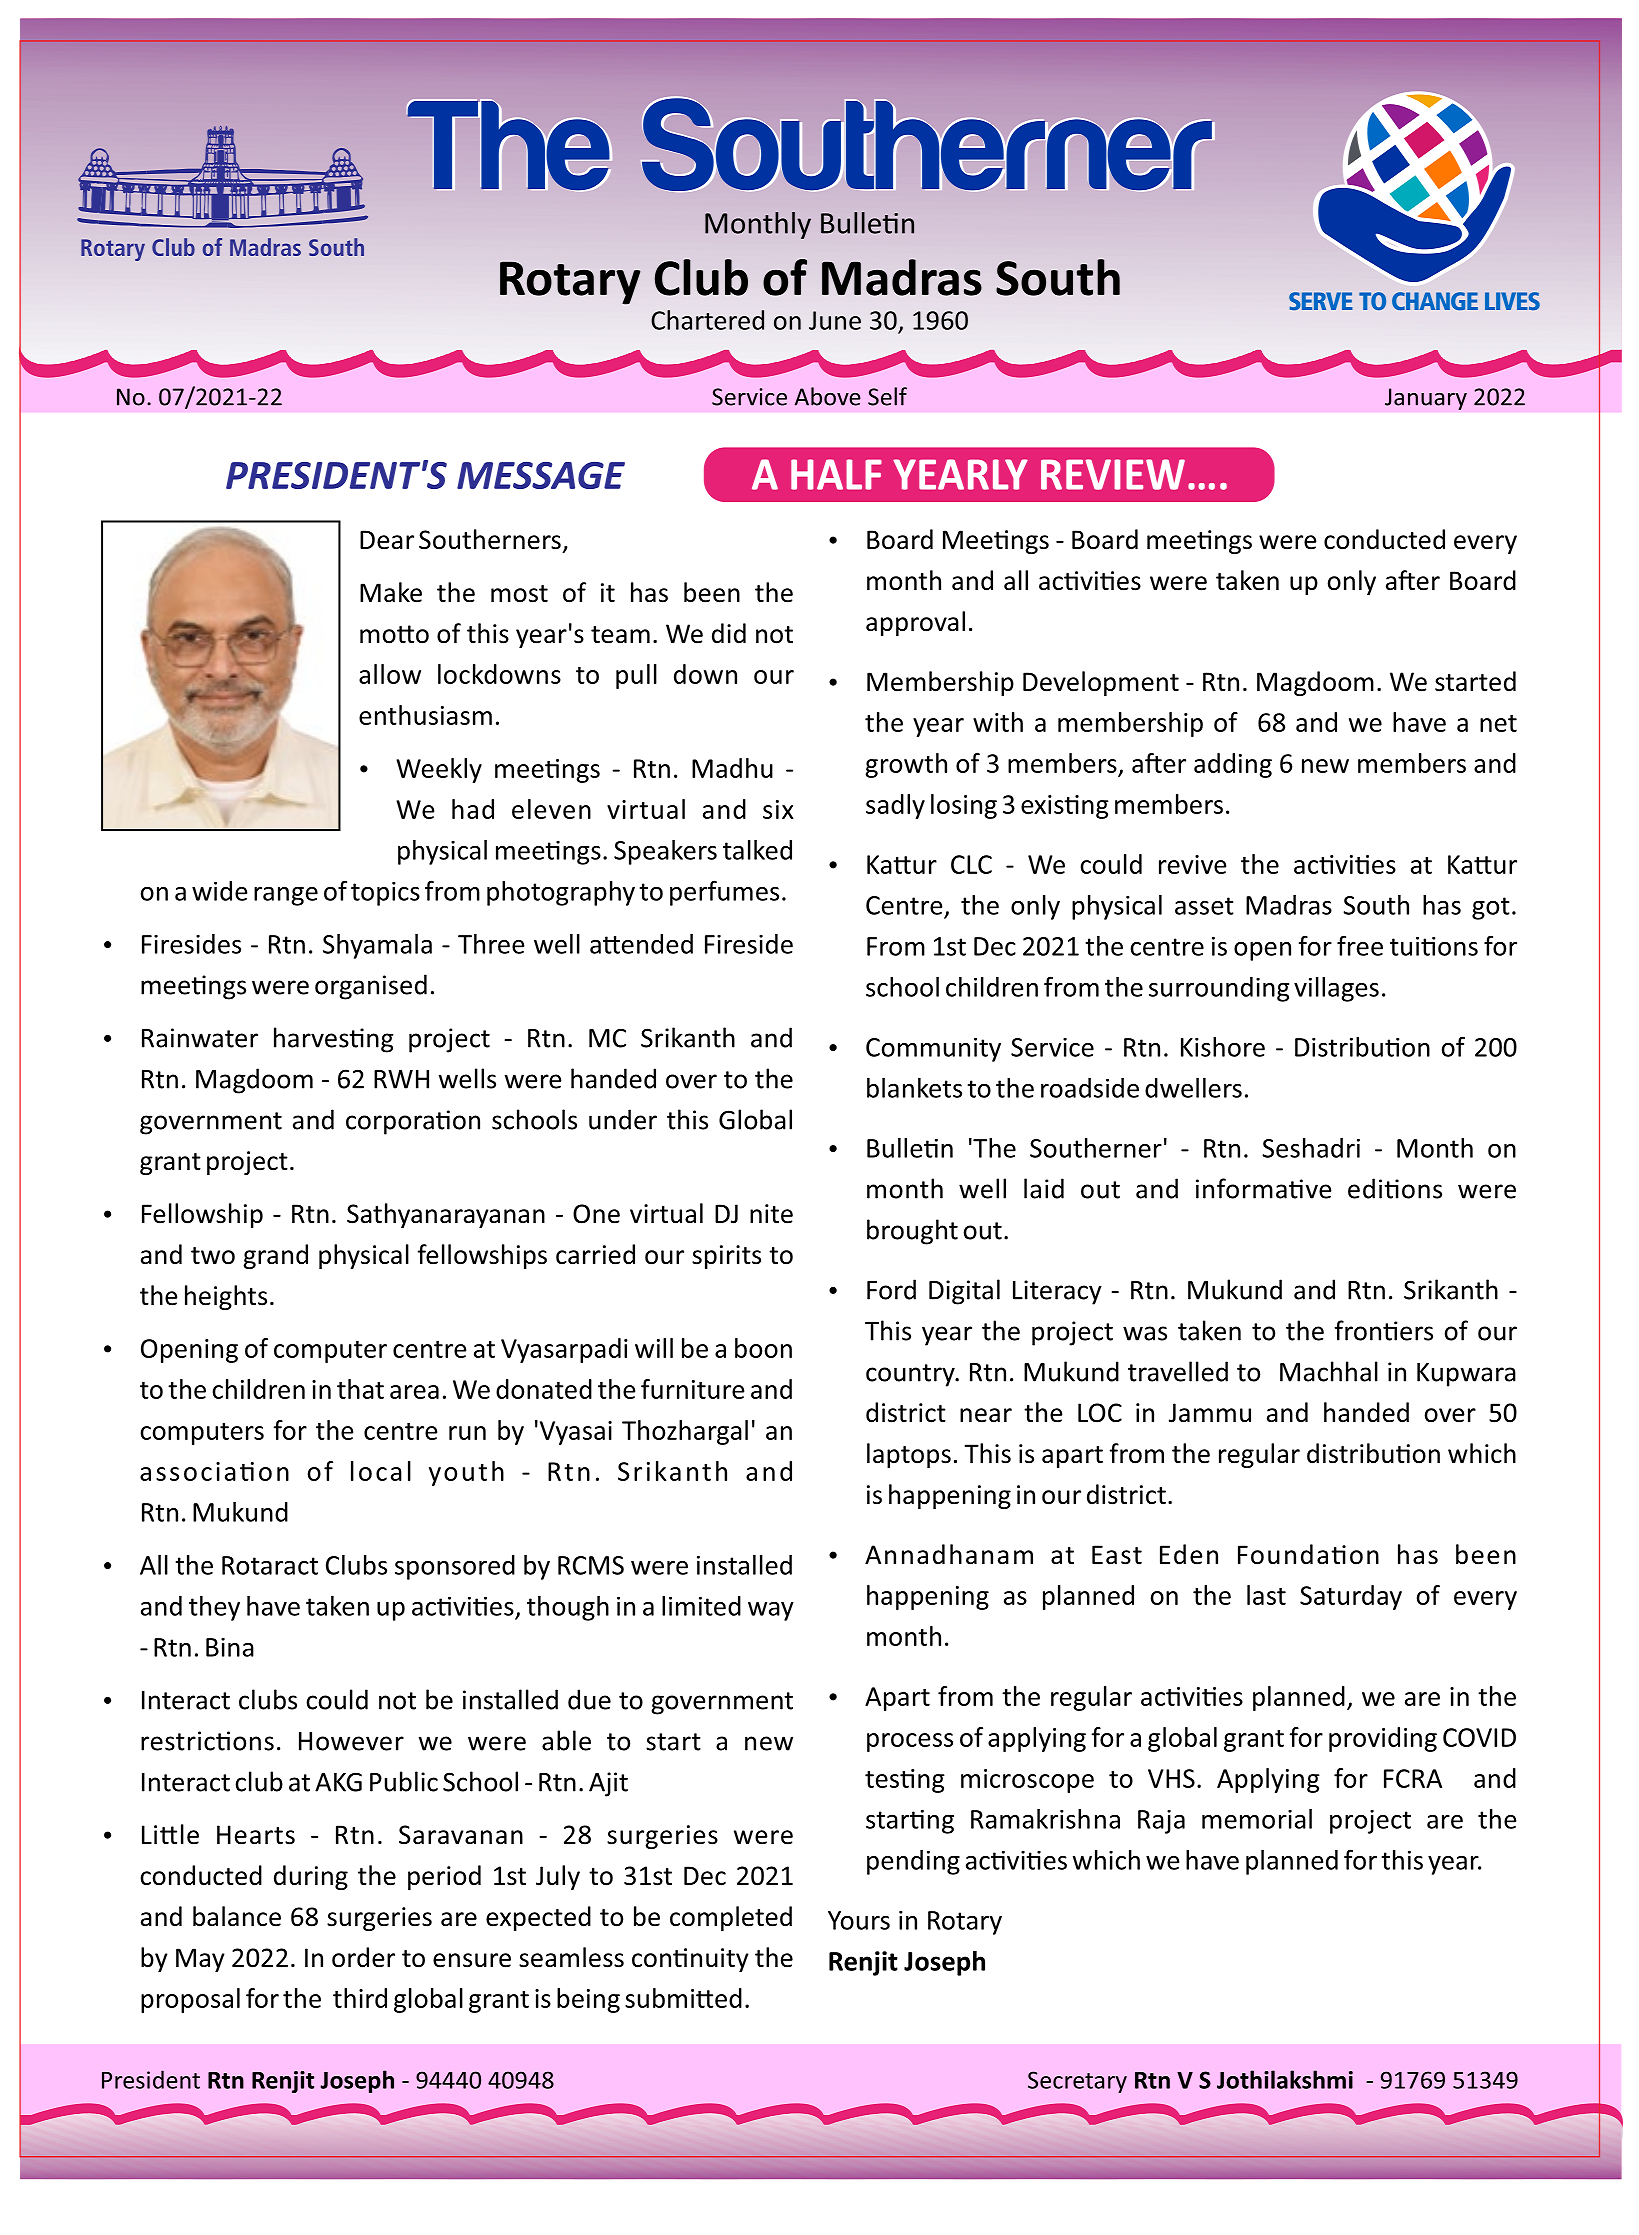  I want to click on nite, so click(771, 1214).
